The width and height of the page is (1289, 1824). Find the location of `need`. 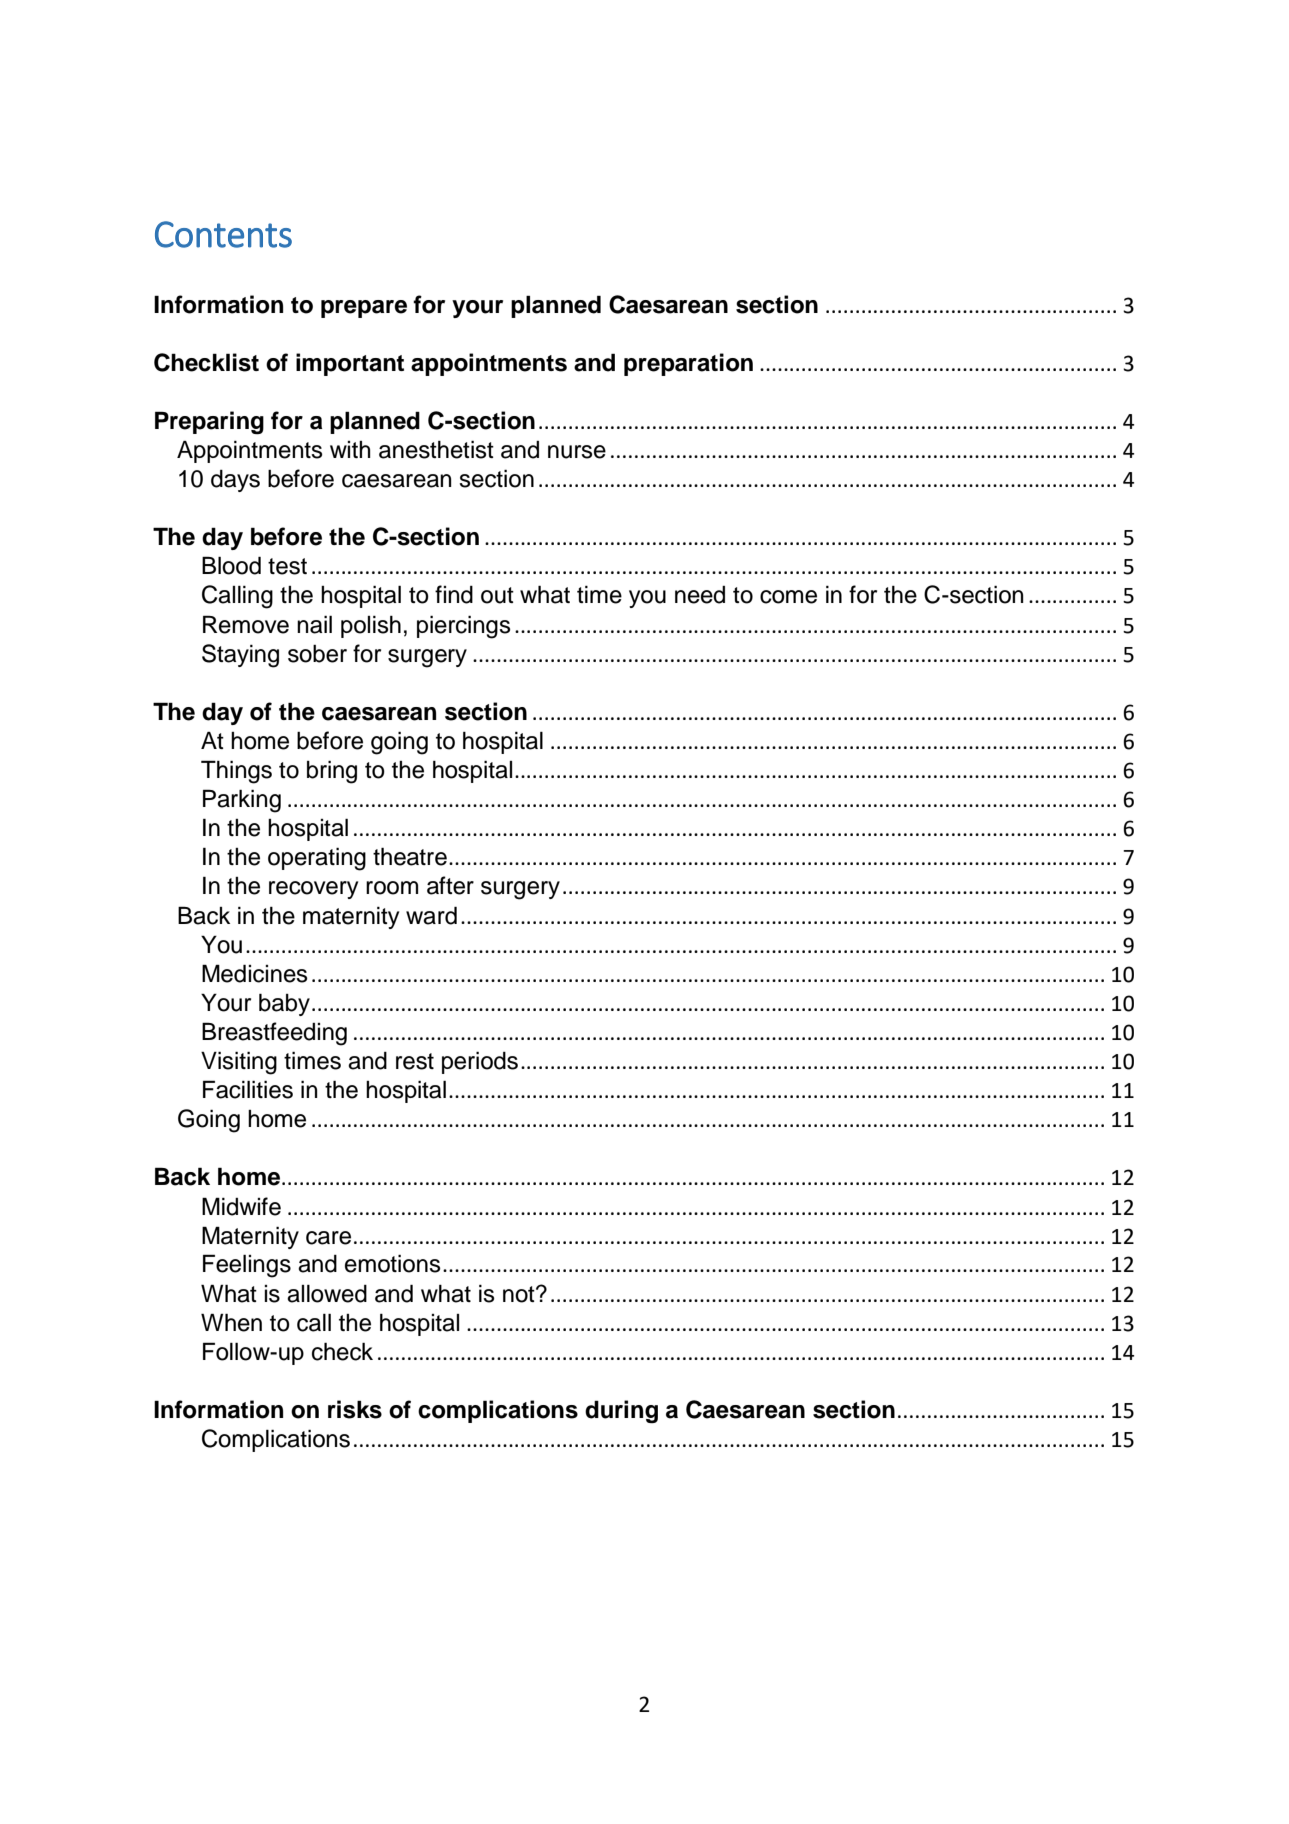

need is located at coordinates (700, 595).
